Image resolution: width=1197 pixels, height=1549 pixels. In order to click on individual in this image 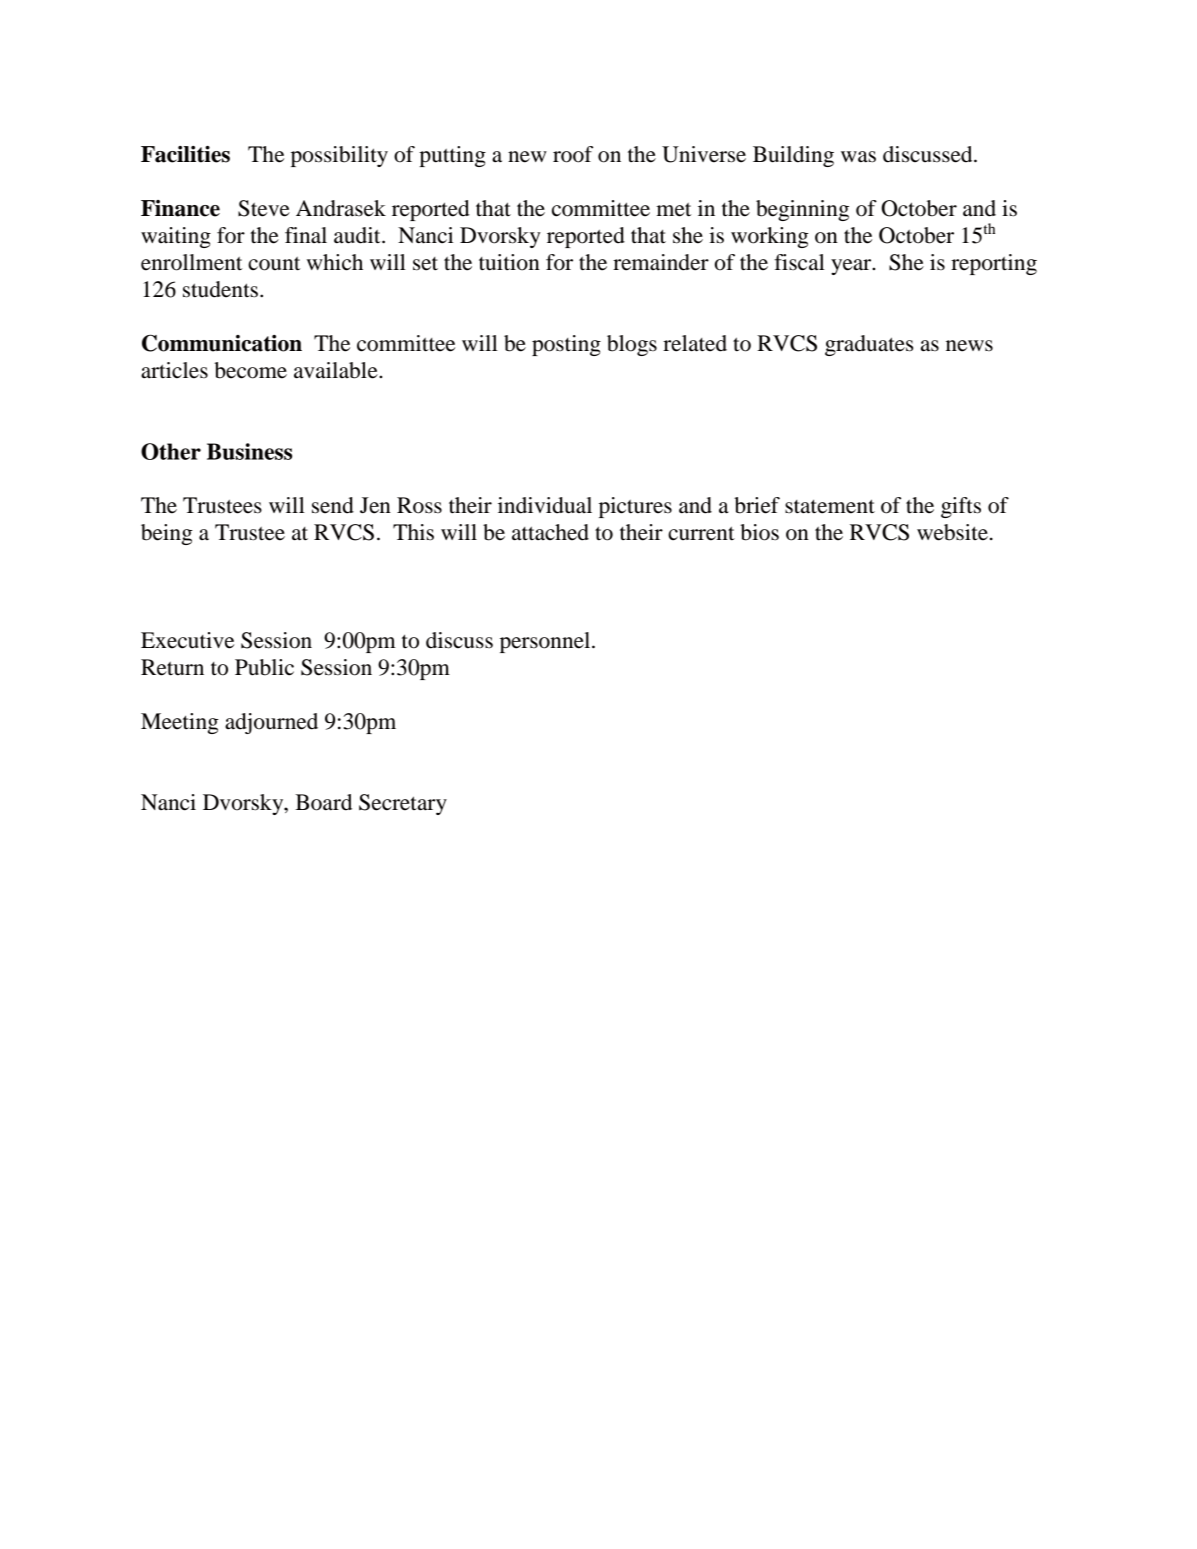, I will do `click(545, 505)`.
